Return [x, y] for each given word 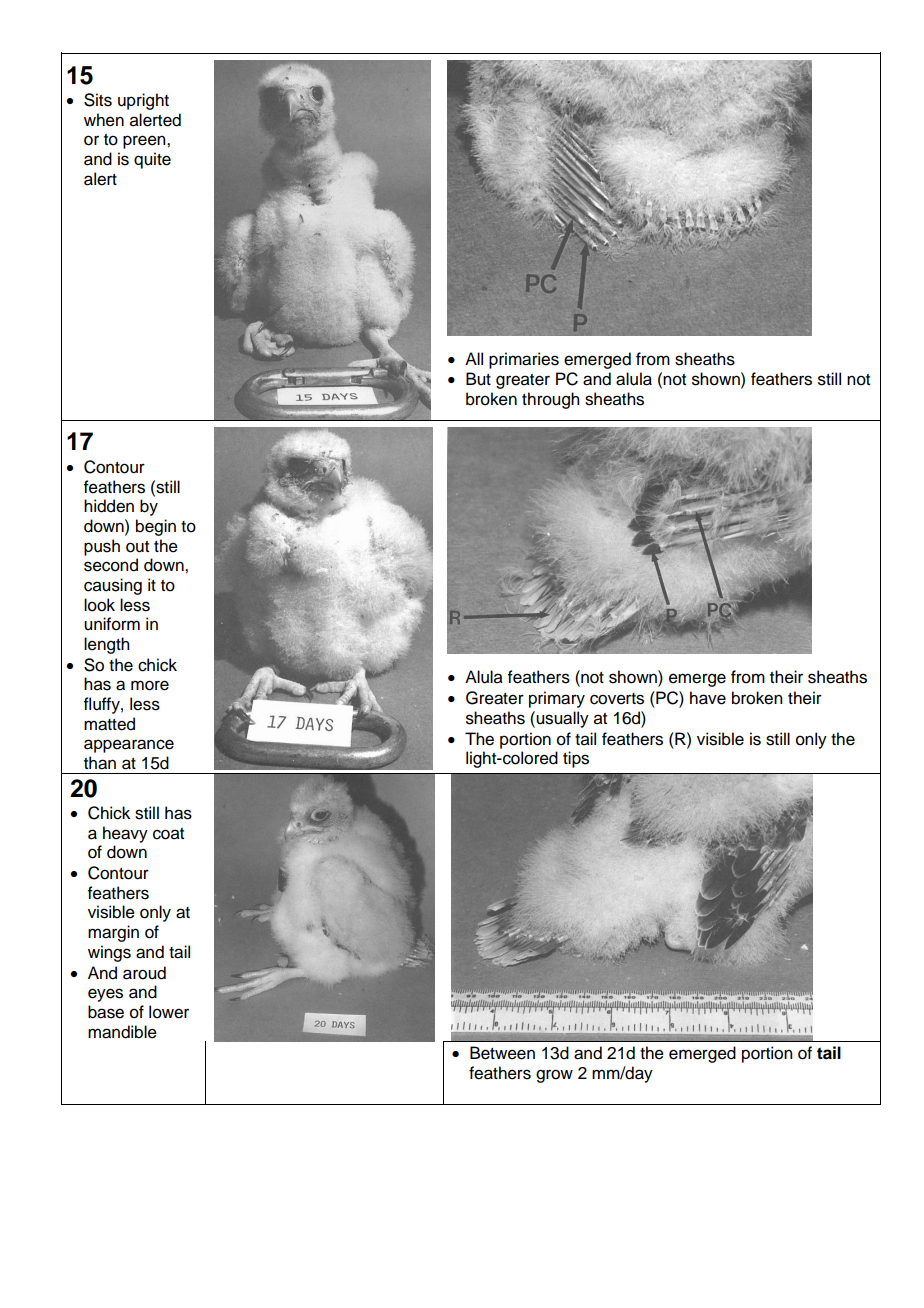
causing [113, 586]
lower [169, 1012]
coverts [617, 699]
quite [152, 160]
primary [557, 699]
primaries [524, 360]
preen [145, 142]
